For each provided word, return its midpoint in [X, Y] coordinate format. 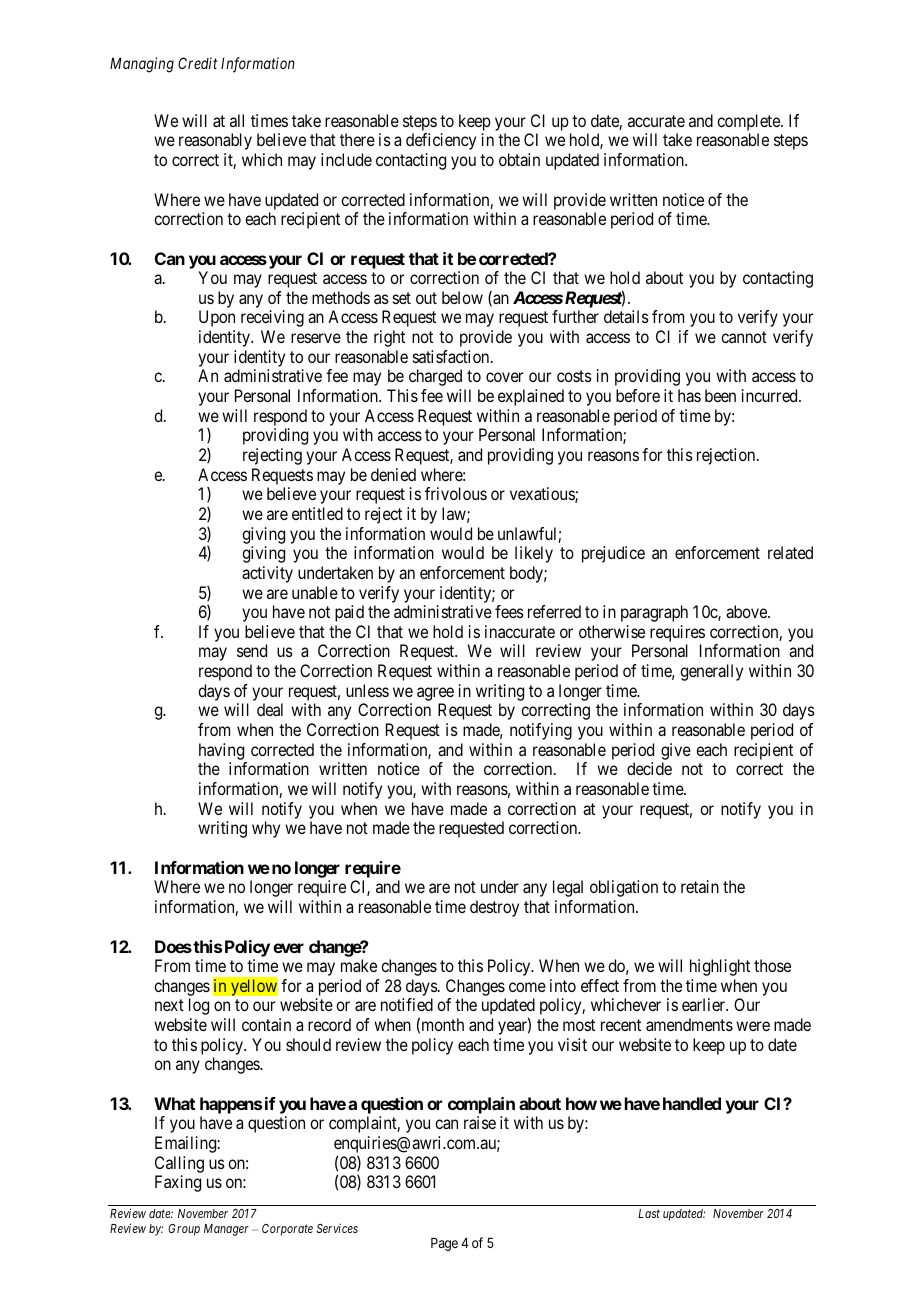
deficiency [441, 141]
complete [749, 124]
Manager [226, 1230]
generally [711, 672]
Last [649, 1213]
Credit [197, 63]
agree [435, 695]
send [252, 650]
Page [444, 1244]
